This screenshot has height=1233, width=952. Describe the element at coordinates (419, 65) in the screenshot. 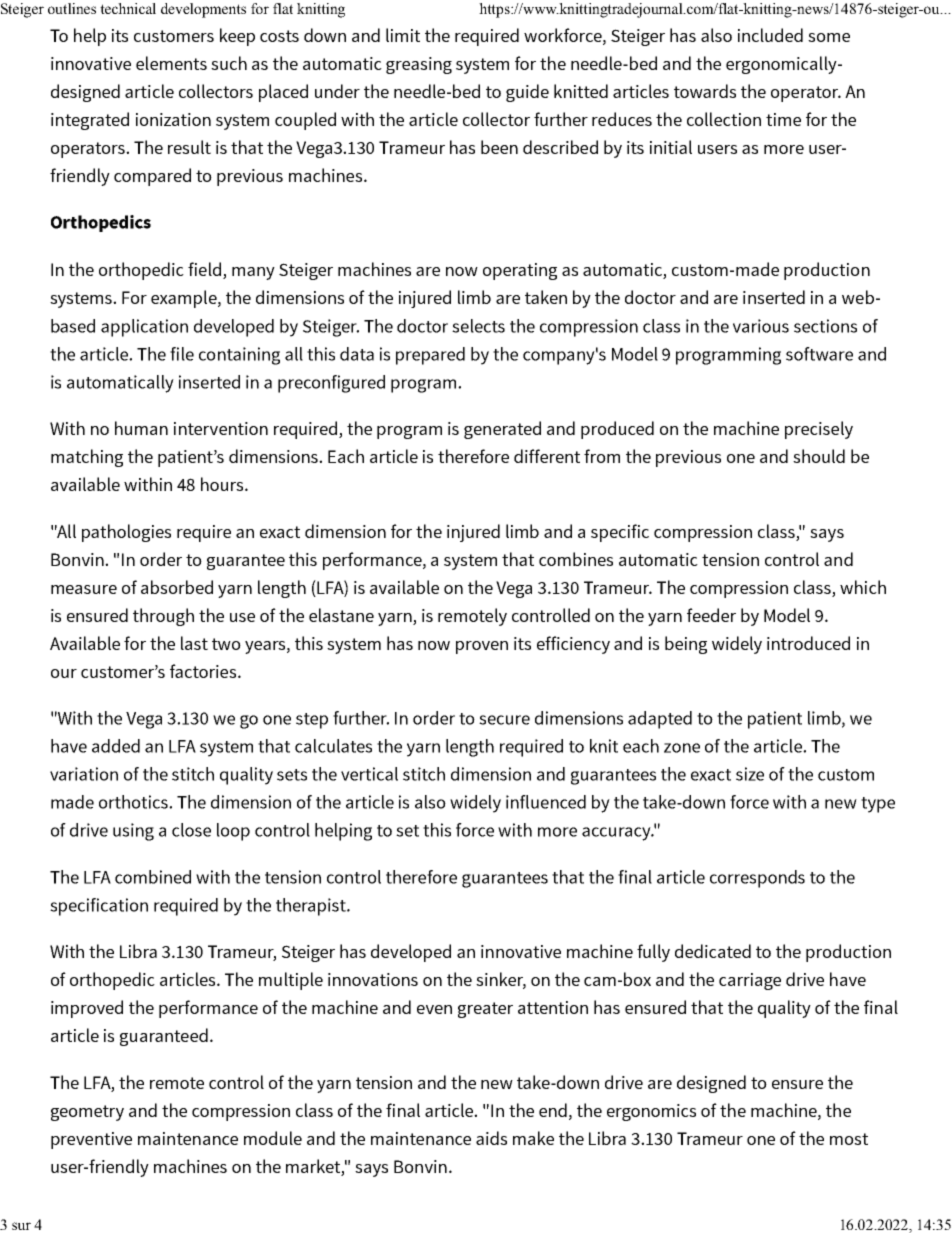

I see `greasing` at that location.
